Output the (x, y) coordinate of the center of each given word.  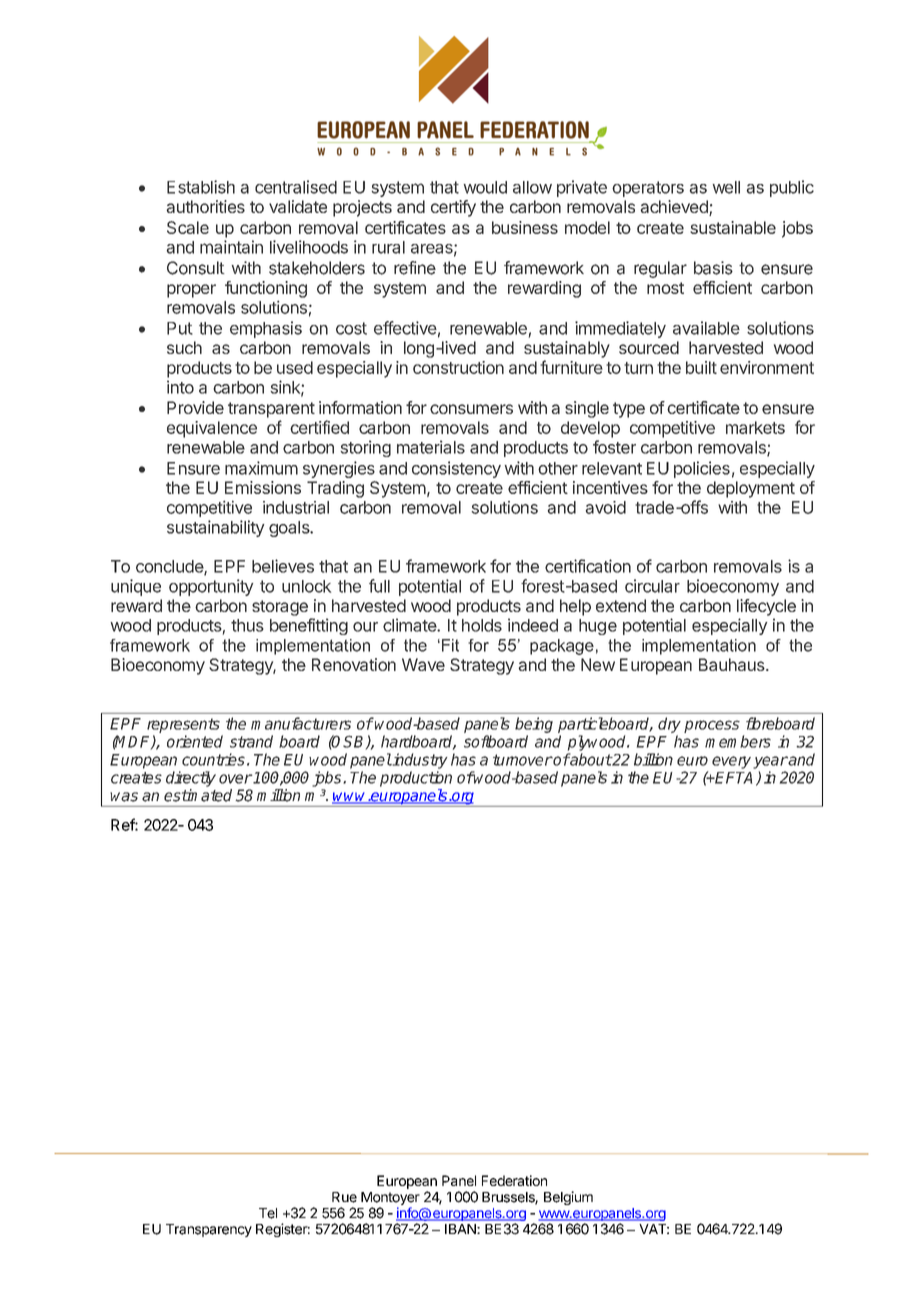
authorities (206, 206)
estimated (198, 795)
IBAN (461, 1229)
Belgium (568, 1198)
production (416, 779)
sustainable (733, 227)
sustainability (215, 528)
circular (652, 586)
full (379, 586)
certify (453, 208)
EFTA (735, 779)
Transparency (209, 1230)
